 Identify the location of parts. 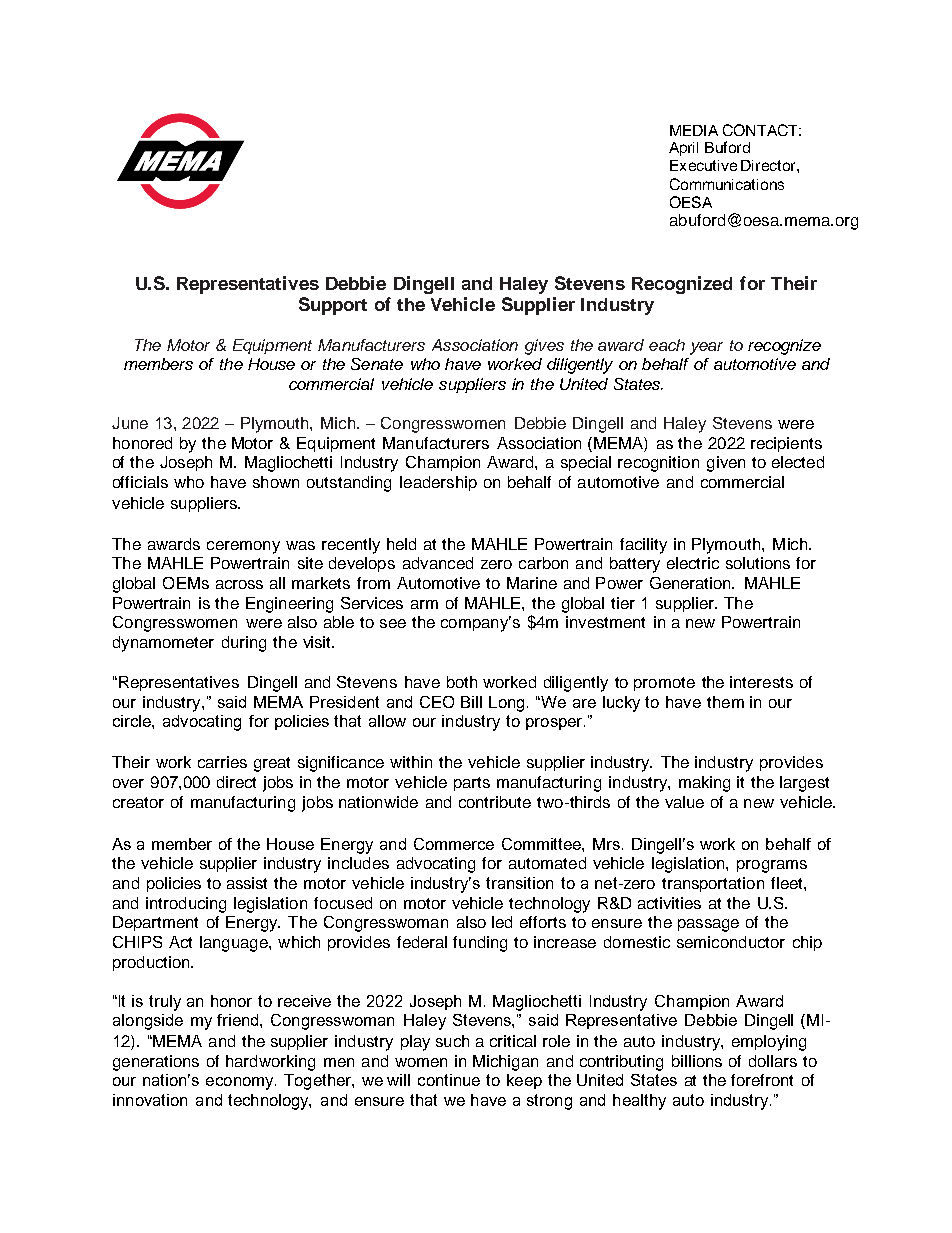
(472, 784).
